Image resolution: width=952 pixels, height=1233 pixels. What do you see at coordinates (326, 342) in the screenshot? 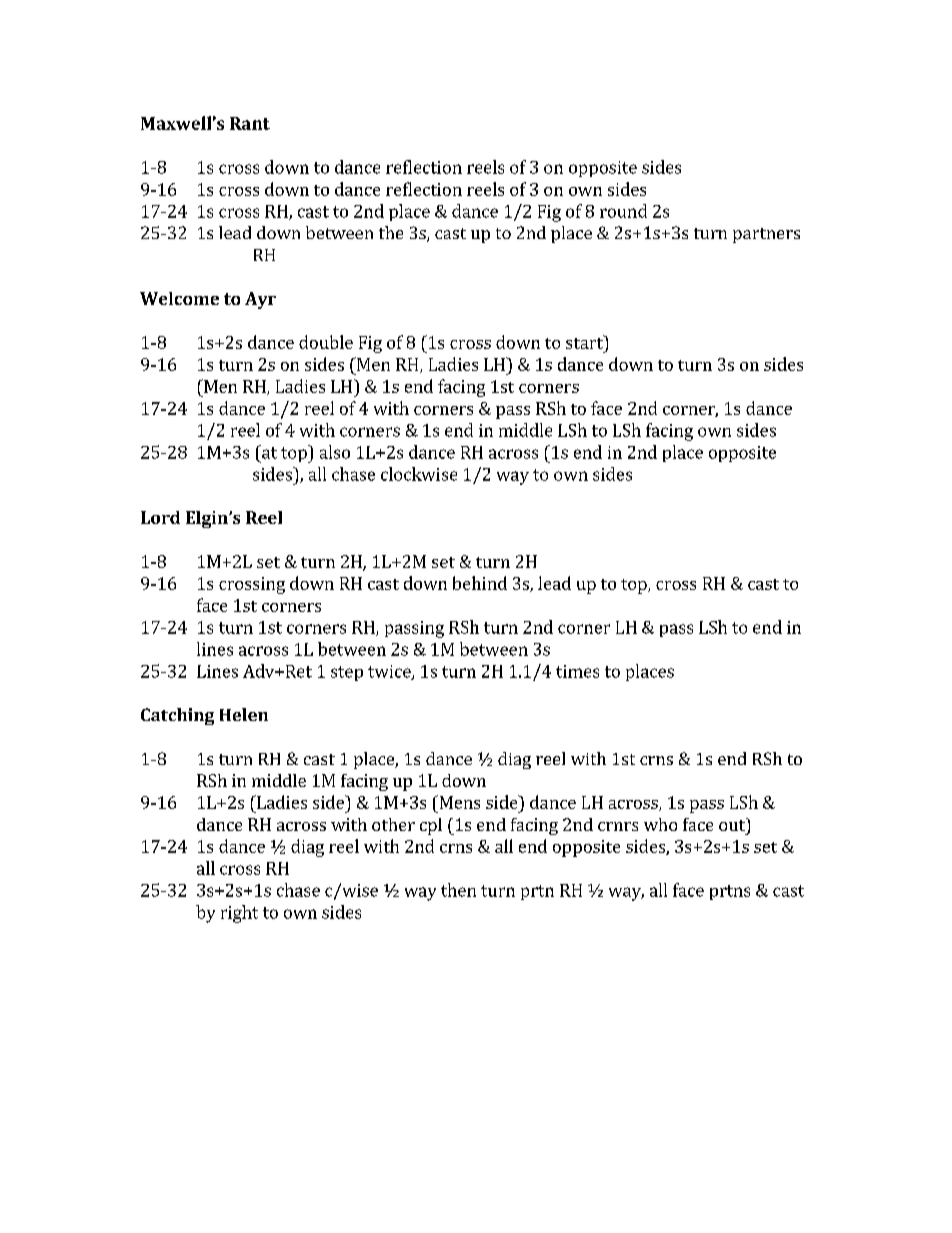
I see `double` at bounding box center [326, 342].
